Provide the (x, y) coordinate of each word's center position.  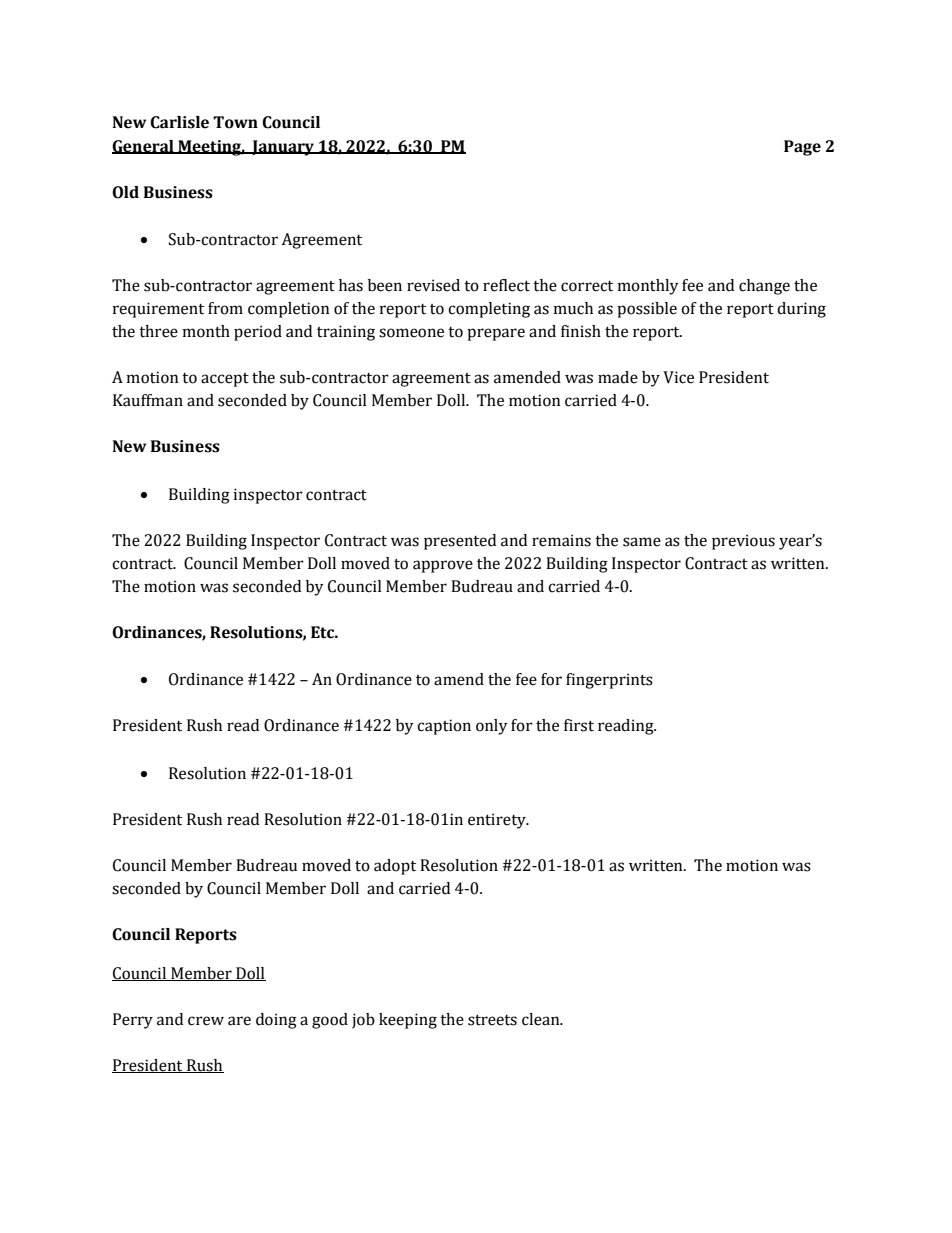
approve (443, 566)
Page (802, 148)
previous (743, 542)
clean (542, 1019)
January (283, 148)
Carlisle (179, 122)
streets (492, 1020)
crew (206, 1021)
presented (460, 542)
